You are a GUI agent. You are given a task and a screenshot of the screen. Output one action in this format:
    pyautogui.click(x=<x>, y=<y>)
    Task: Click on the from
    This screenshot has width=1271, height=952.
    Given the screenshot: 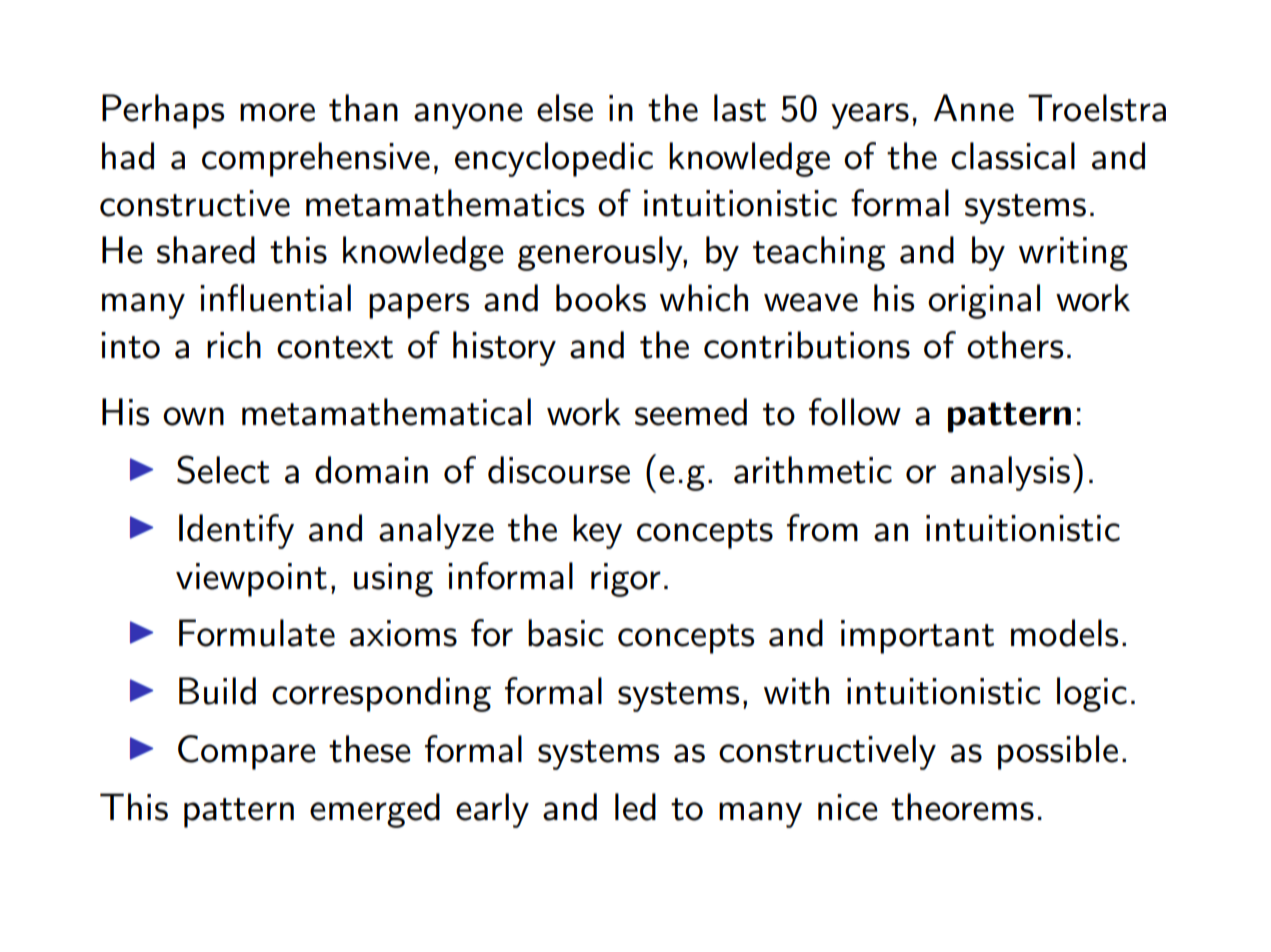 What is the action you would take?
    pyautogui.click(x=822, y=528)
